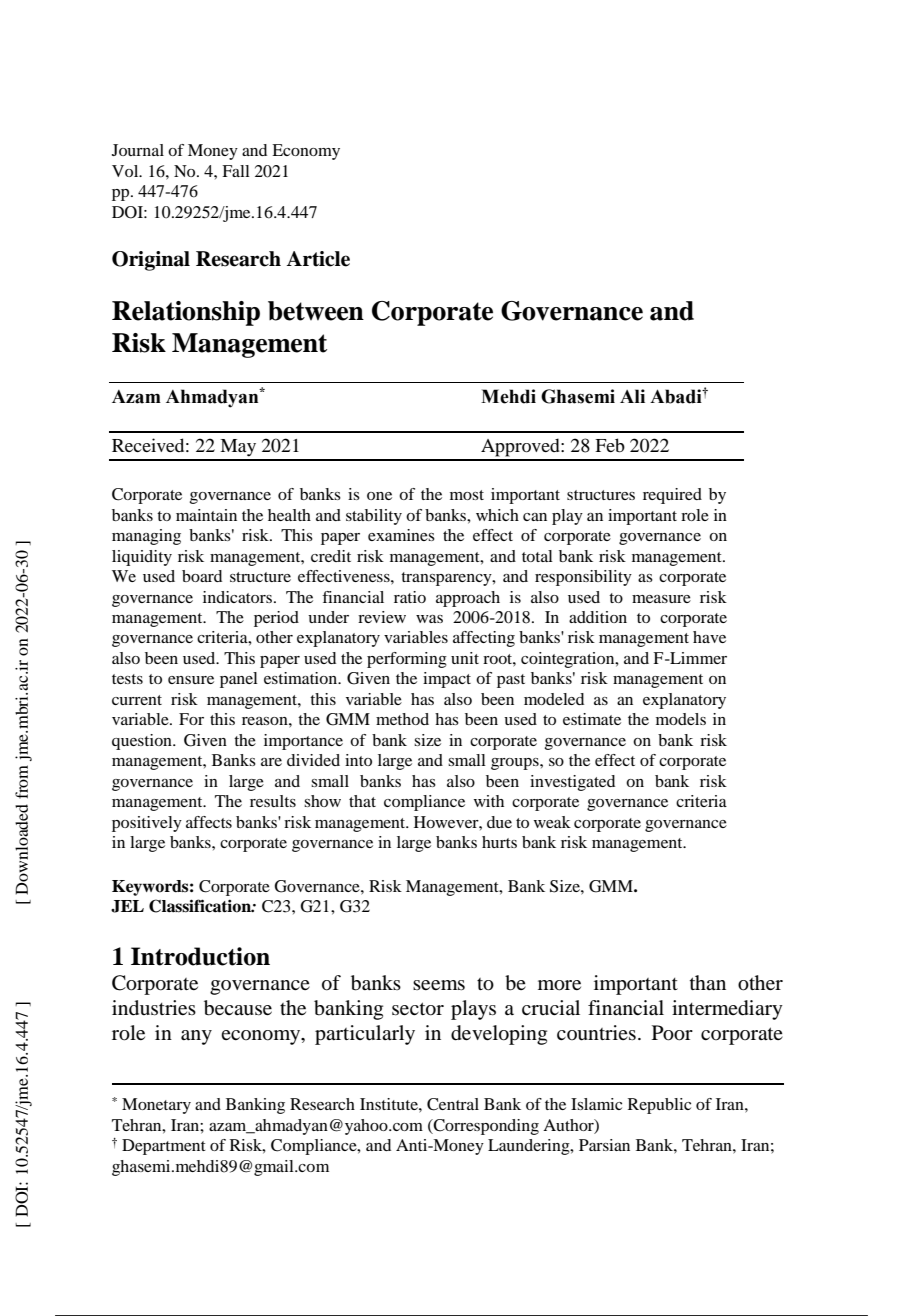 The image size is (923, 1316). I want to click on Central, so click(453, 1104).
